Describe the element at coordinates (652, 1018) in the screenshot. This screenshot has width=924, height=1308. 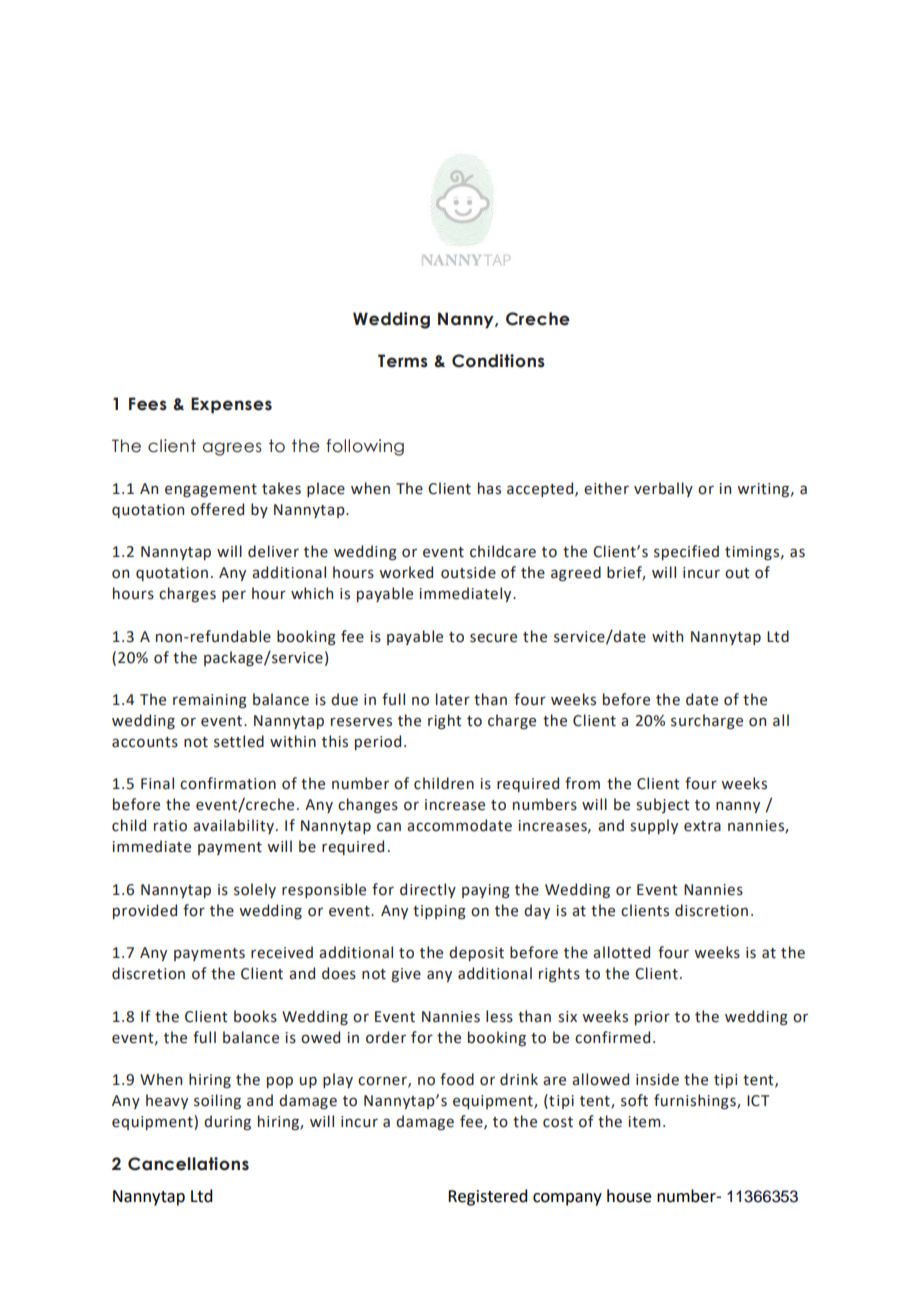
I see `prior` at that location.
